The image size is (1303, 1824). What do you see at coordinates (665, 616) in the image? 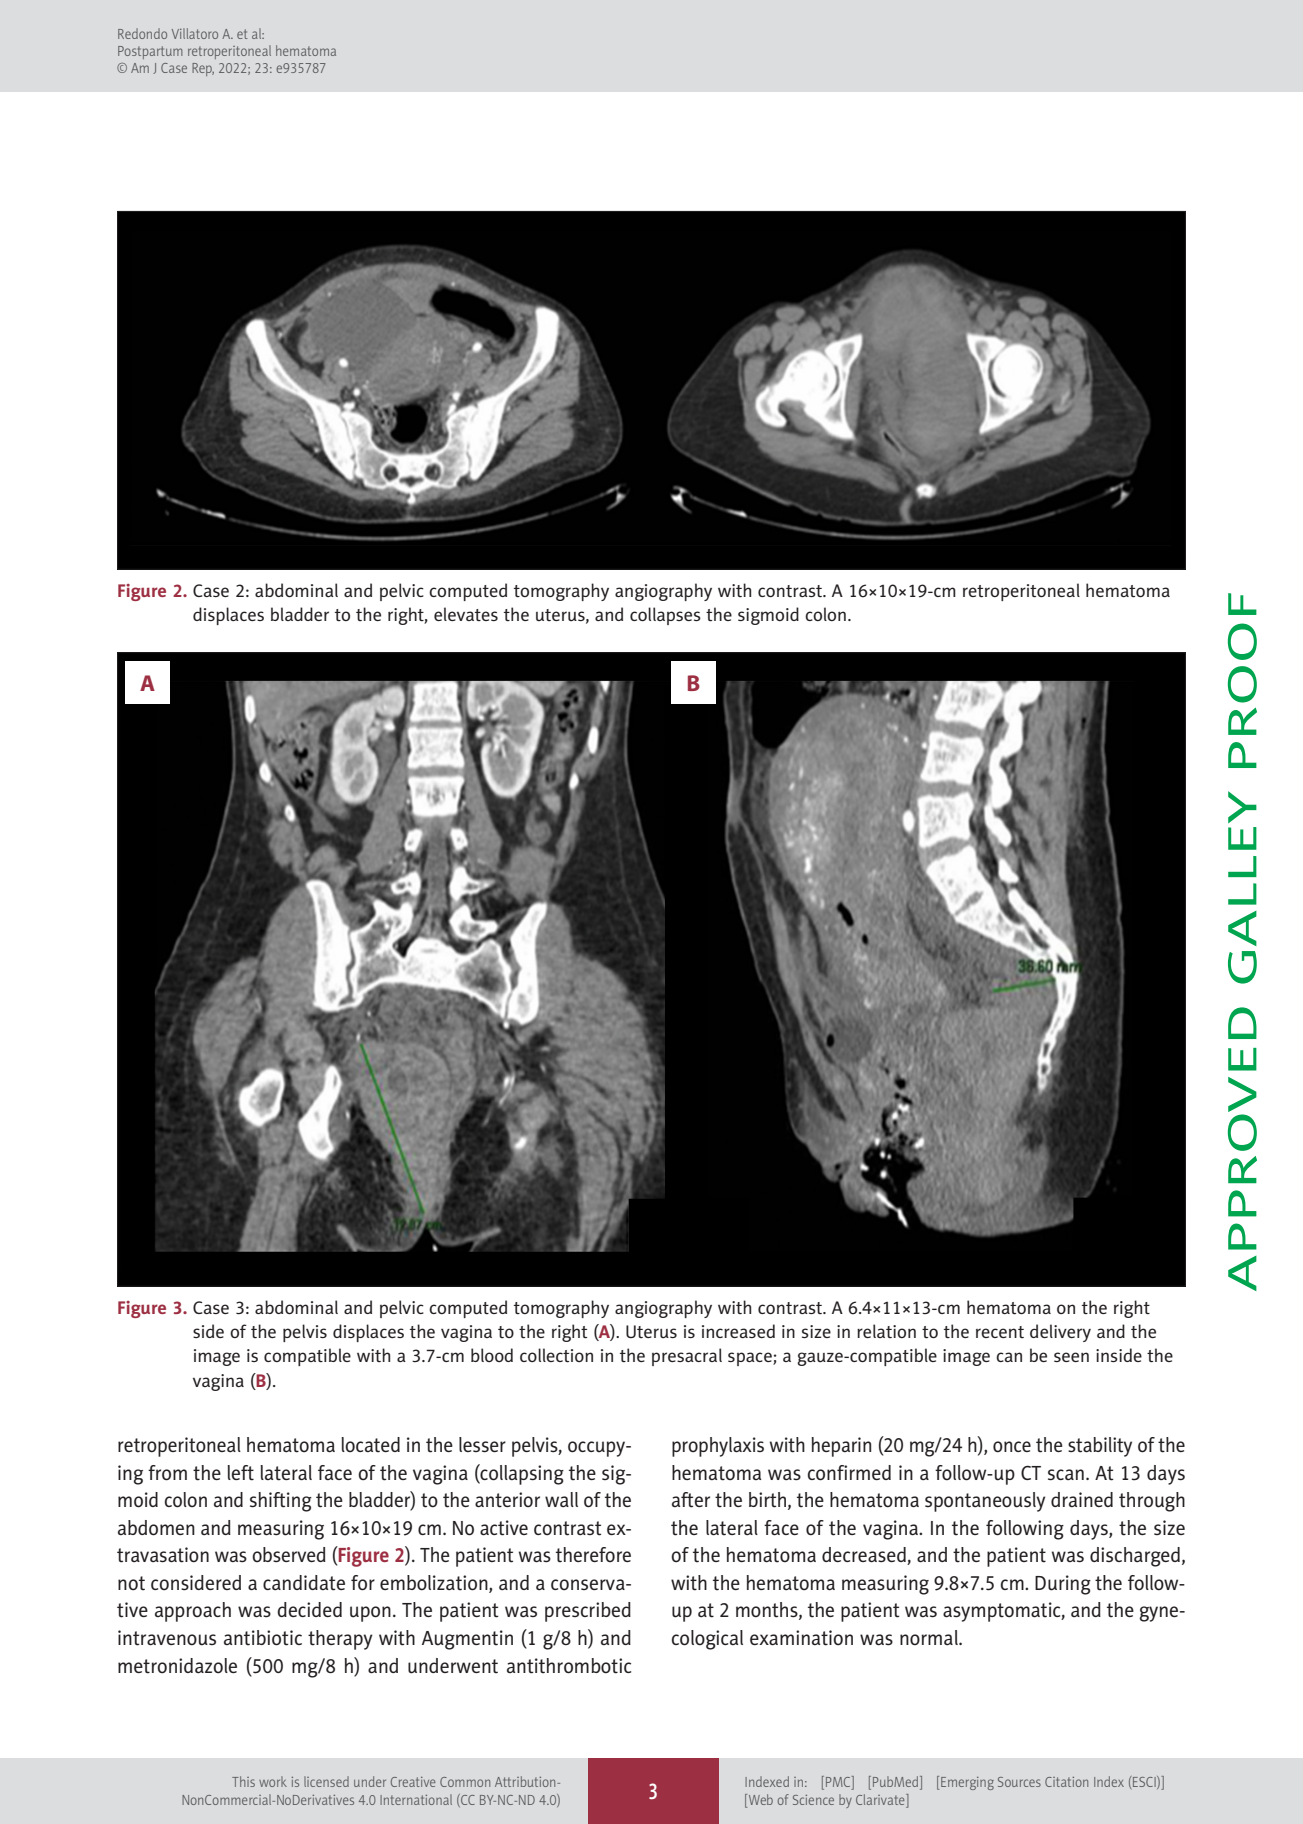
I see `collapses` at bounding box center [665, 616].
